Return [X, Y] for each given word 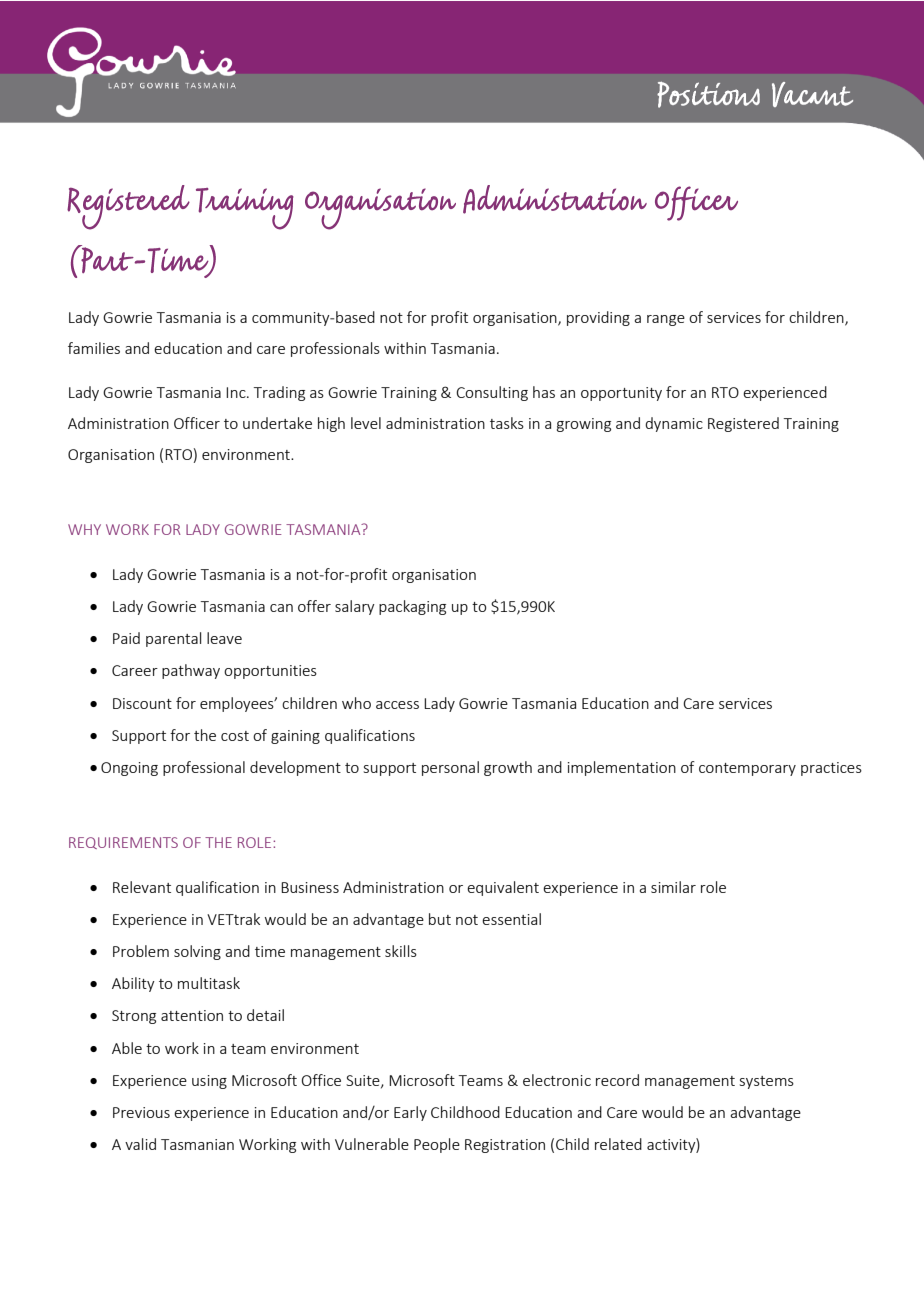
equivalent [503, 888]
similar [673, 887]
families [94, 348]
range [666, 320]
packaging [412, 607]
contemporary [747, 769]
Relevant [142, 887]
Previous [141, 1112]
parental [173, 639]
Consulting [492, 393]
